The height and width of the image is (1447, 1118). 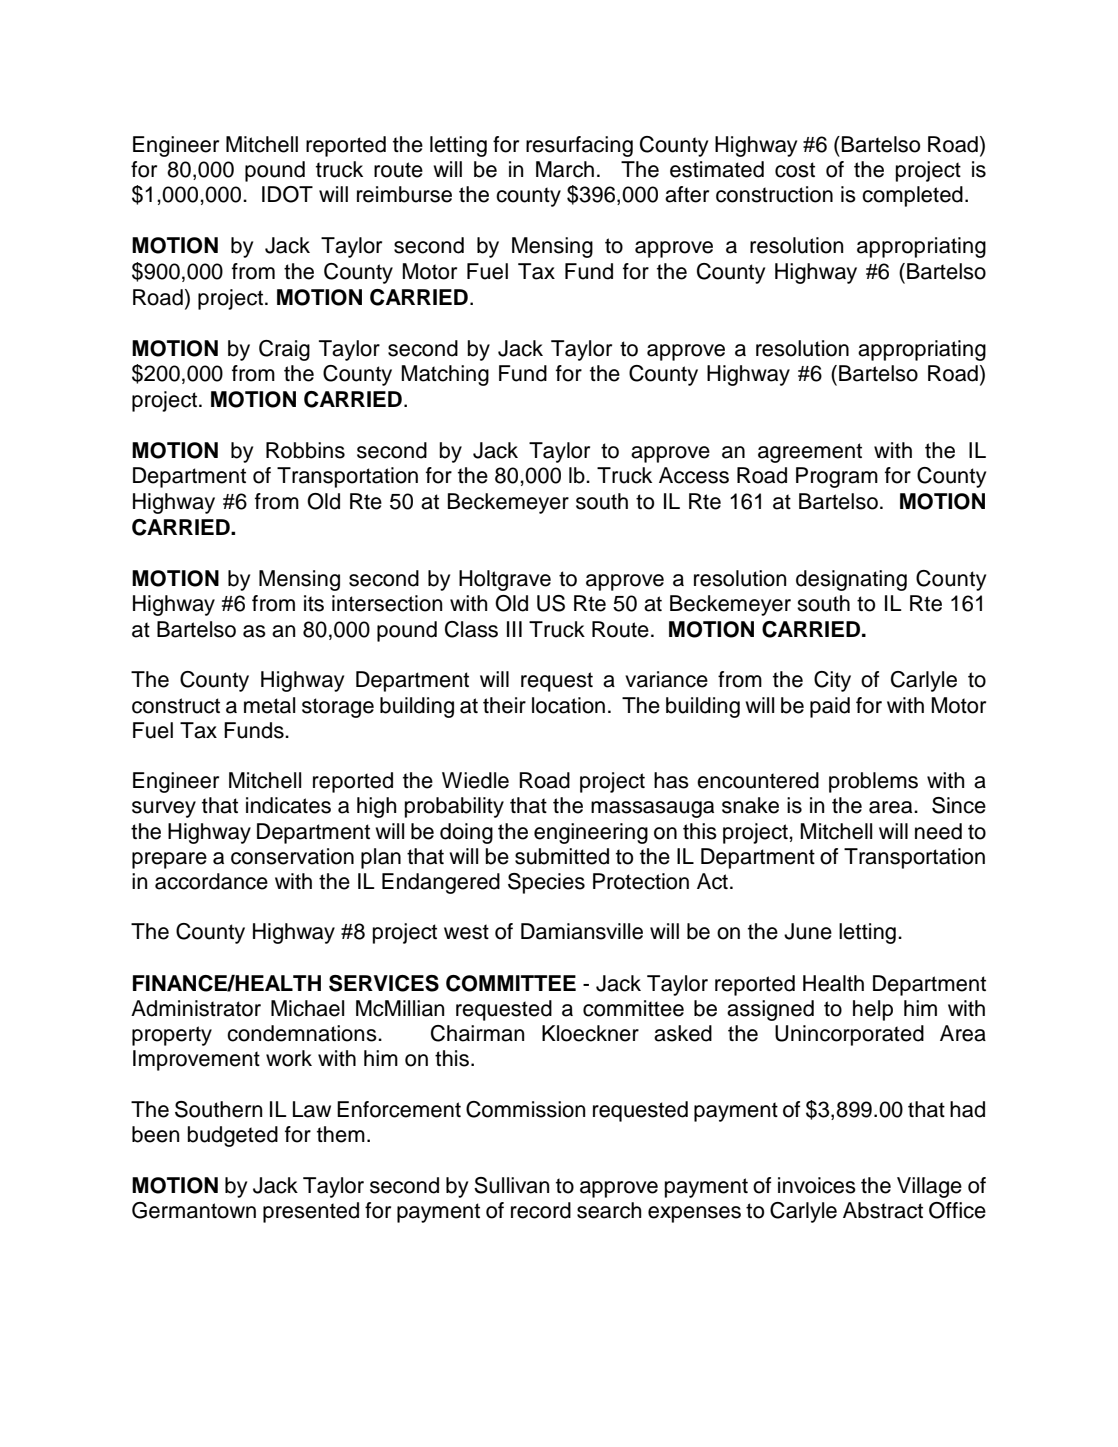 I want to click on reimburse, so click(x=404, y=194).
